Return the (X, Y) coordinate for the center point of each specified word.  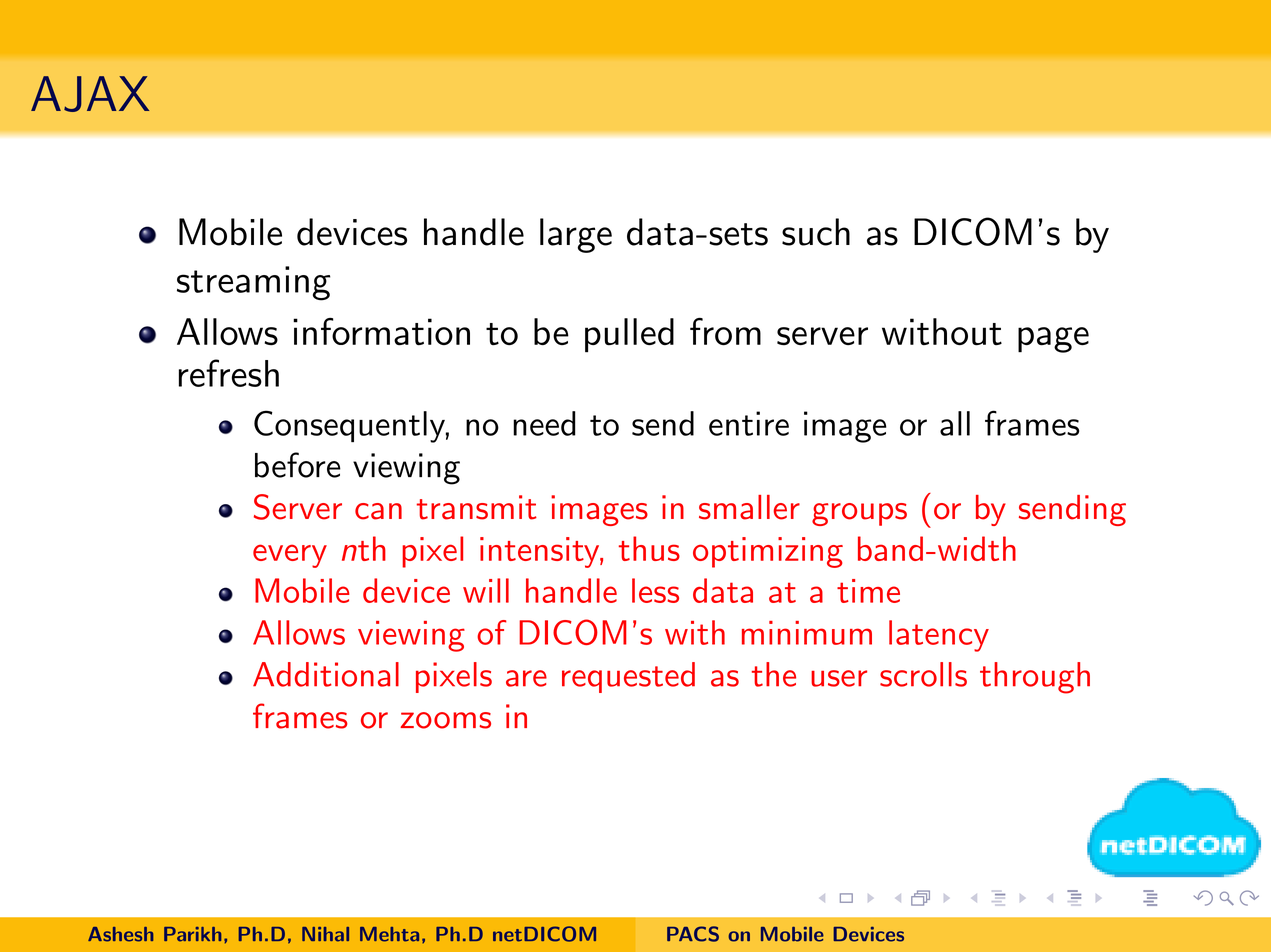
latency (939, 636)
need (544, 423)
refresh (229, 373)
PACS (693, 934)
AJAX (90, 94)
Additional (326, 674)
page (1053, 340)
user (839, 678)
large (576, 235)
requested (628, 677)
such (816, 232)
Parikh (192, 934)
